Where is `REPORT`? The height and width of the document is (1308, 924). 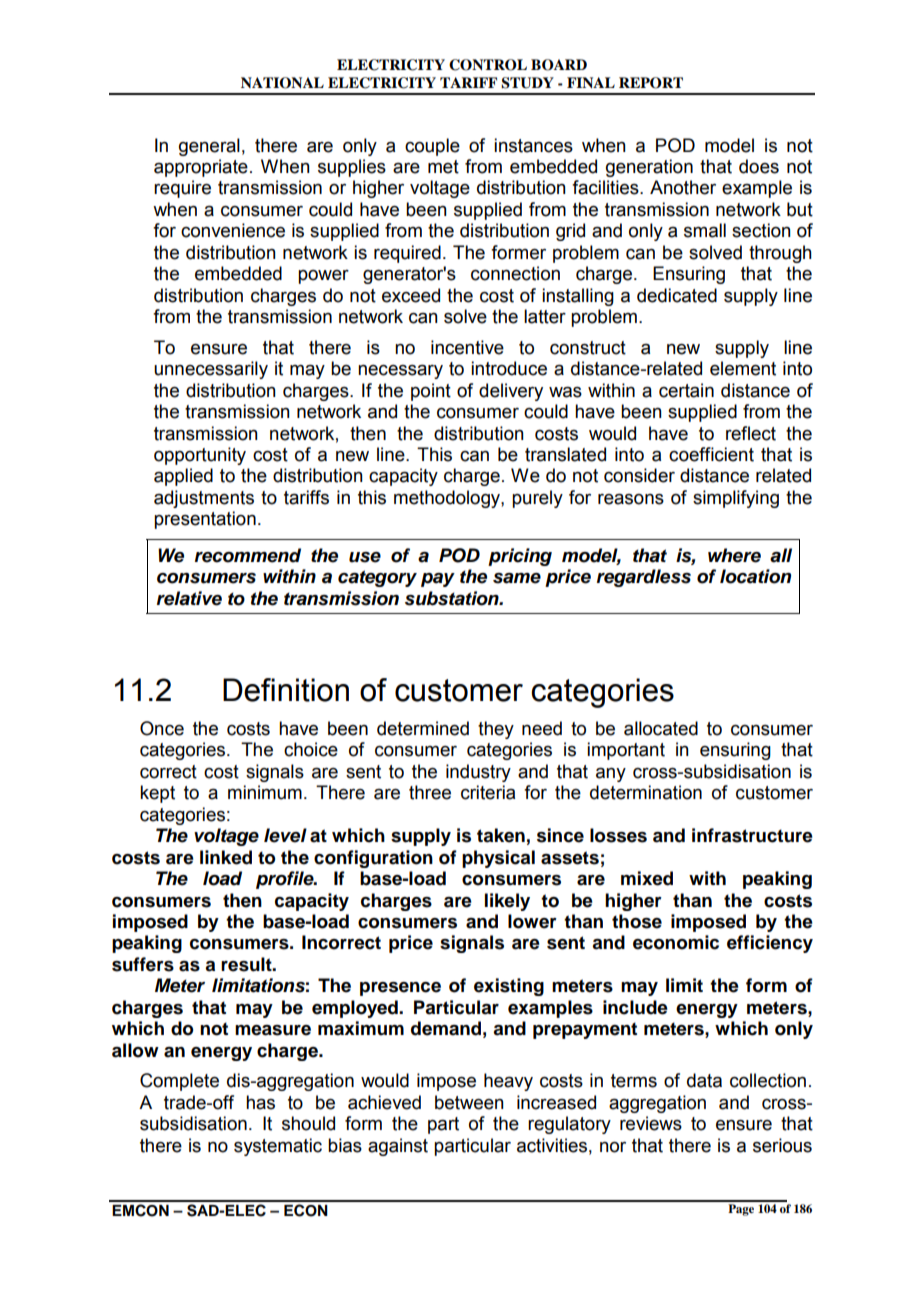 REPORT is located at coordinates (651, 83).
